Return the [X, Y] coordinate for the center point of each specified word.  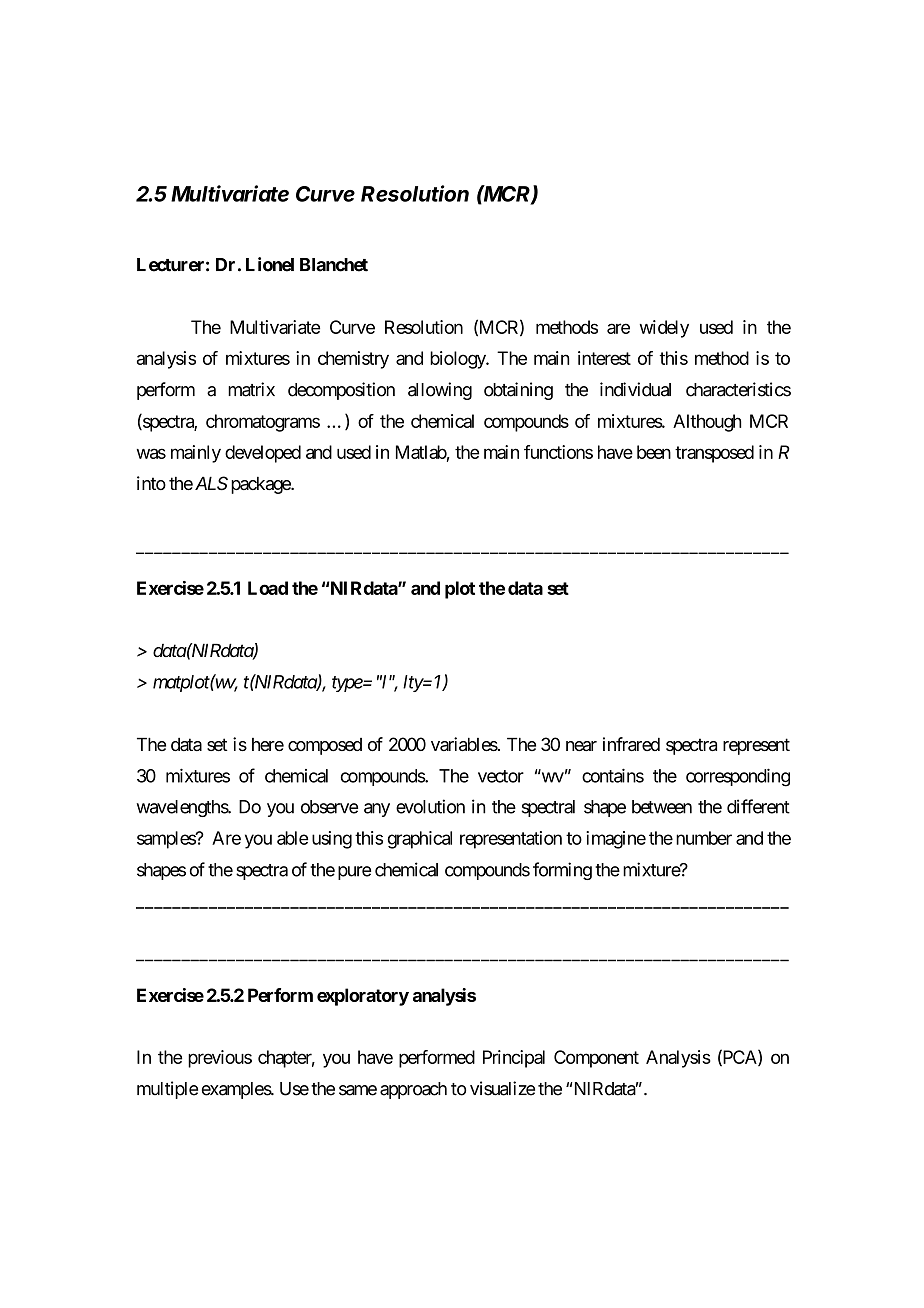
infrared [631, 744]
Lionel [270, 264]
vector [501, 776]
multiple [167, 1090]
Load [268, 588]
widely [664, 329]
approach [413, 1090]
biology [458, 360]
